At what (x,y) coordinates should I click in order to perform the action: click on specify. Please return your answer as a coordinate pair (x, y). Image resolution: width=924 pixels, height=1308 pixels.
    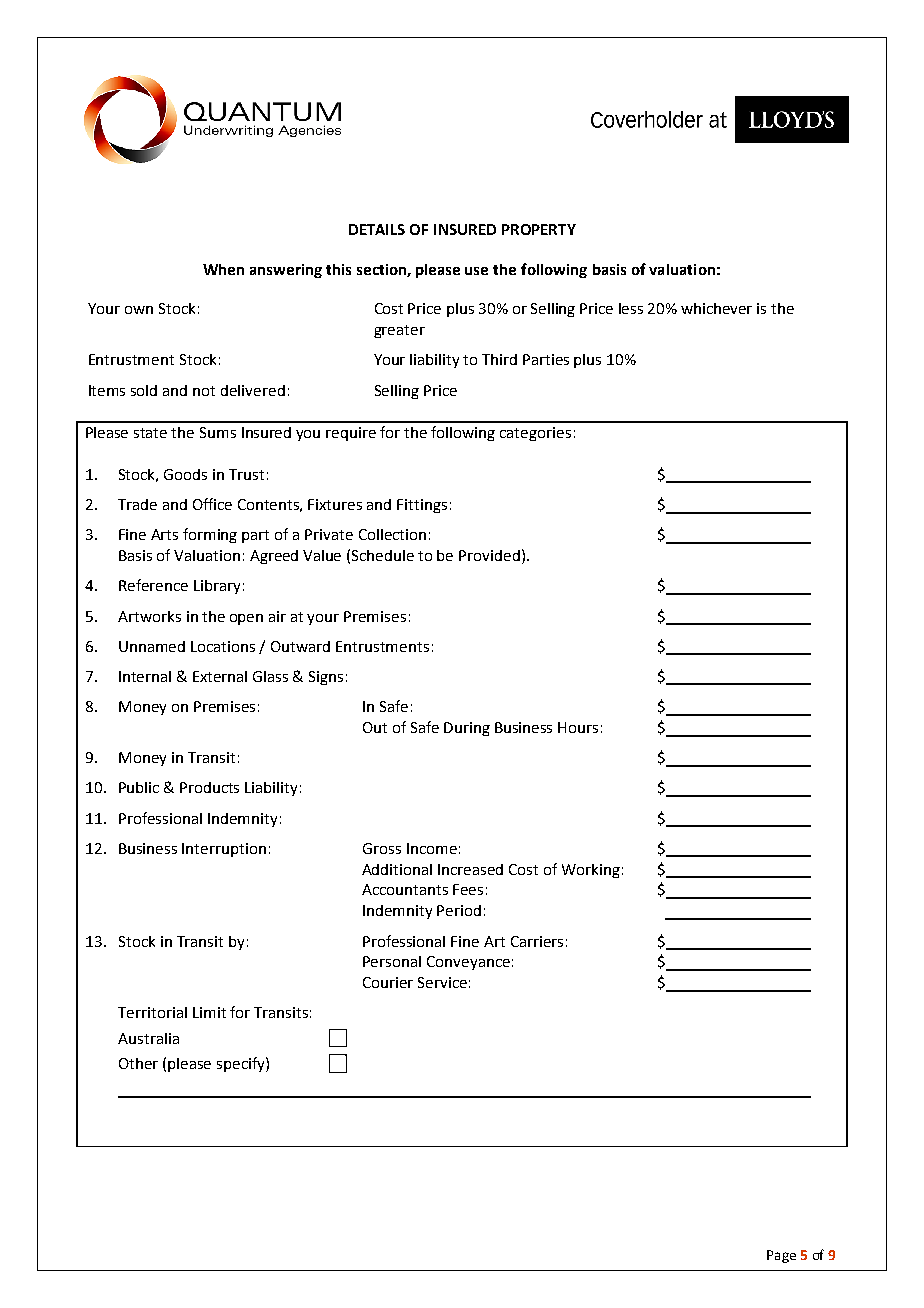
    Looking at the image, I should click on (242, 1064).
